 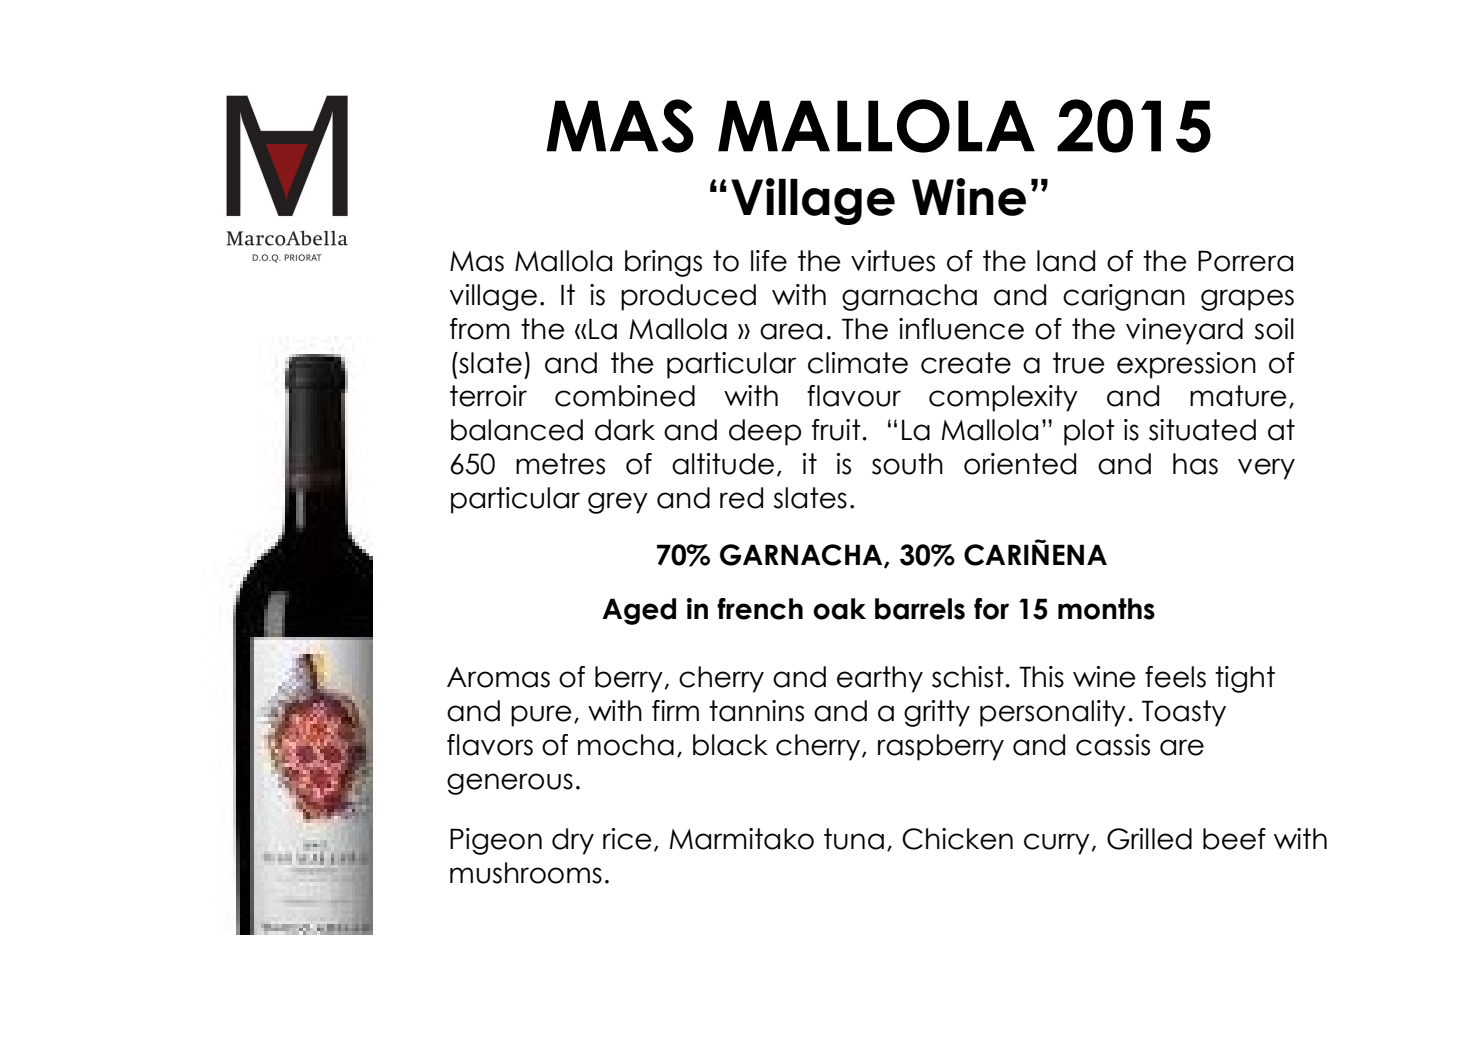 I want to click on grey, so click(x=618, y=503).
